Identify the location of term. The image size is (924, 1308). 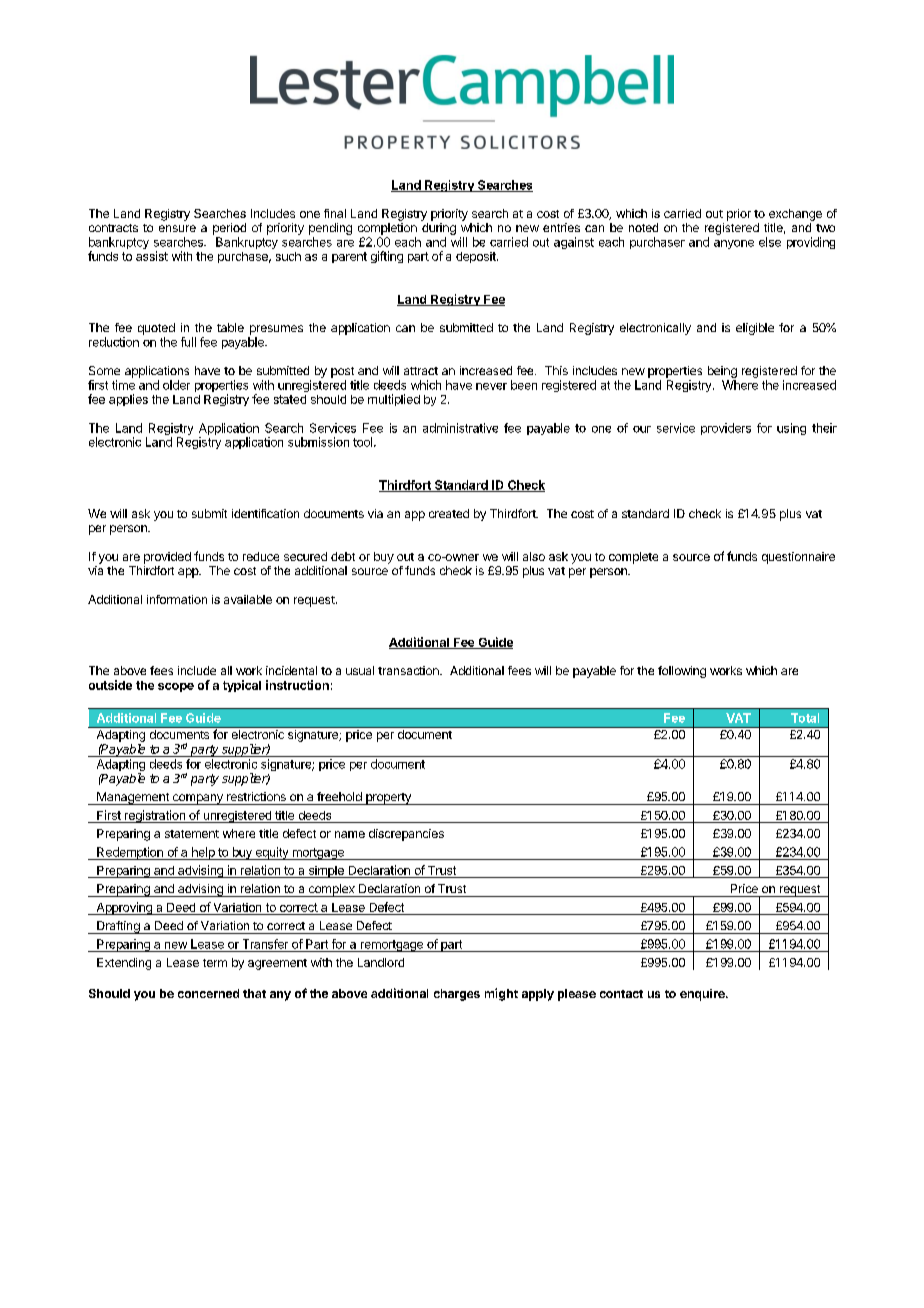
(215, 963).
